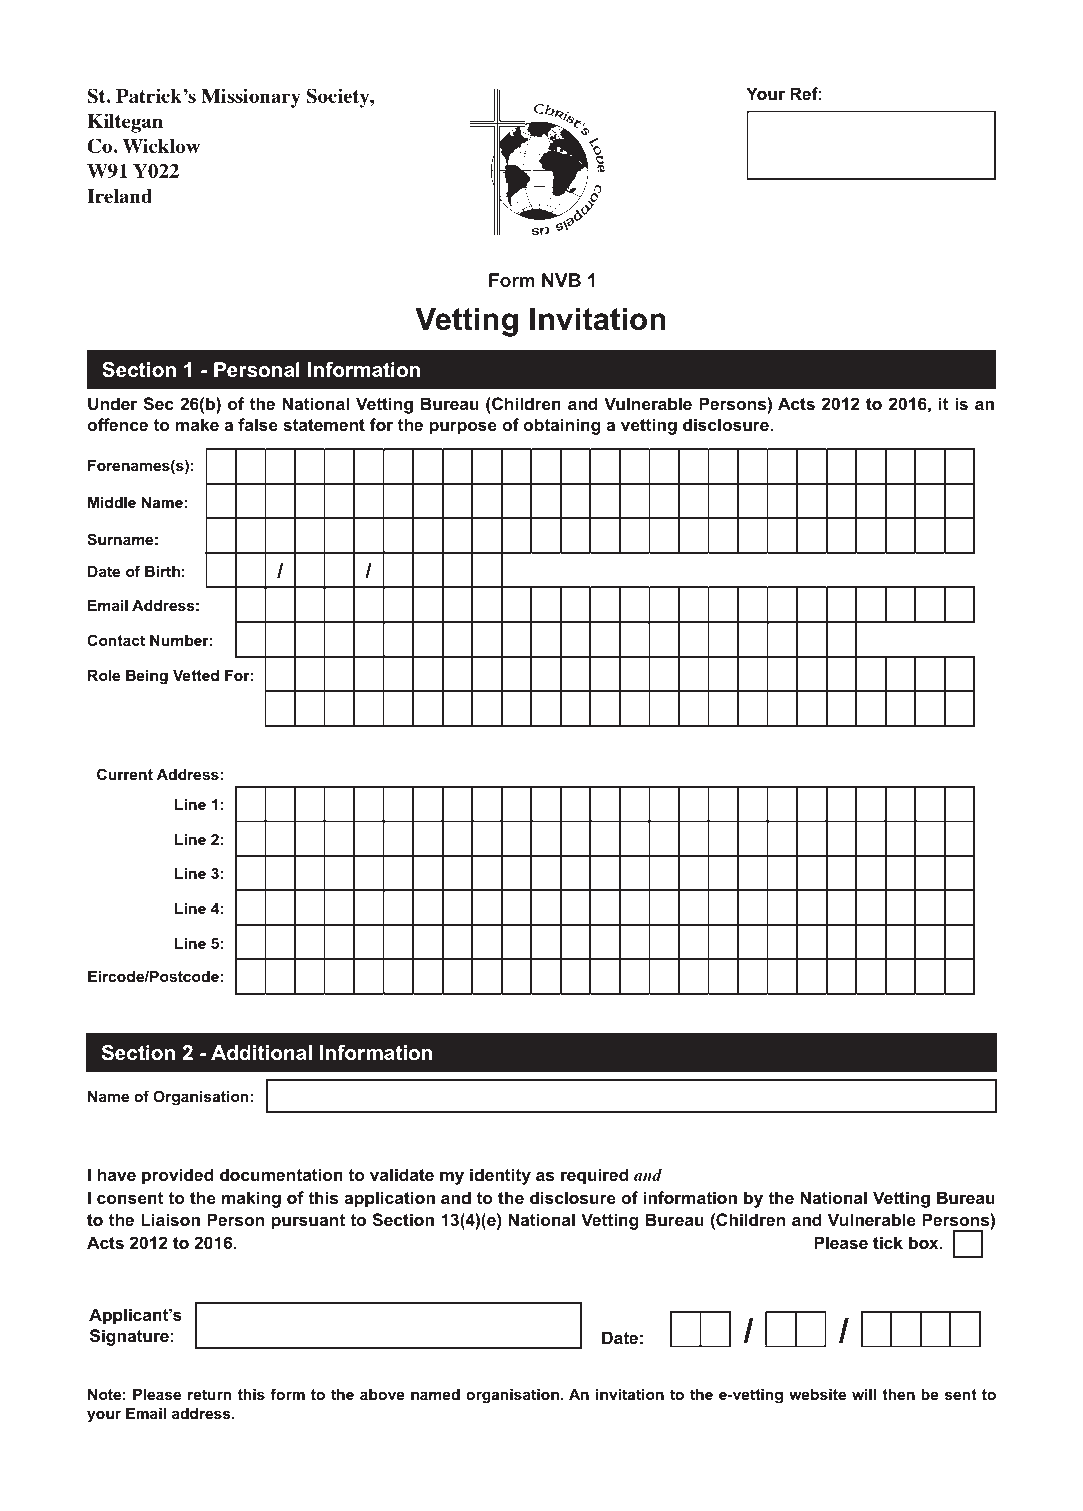  Describe the element at coordinates (562, 426) in the document. I see `obtaining` at that location.
